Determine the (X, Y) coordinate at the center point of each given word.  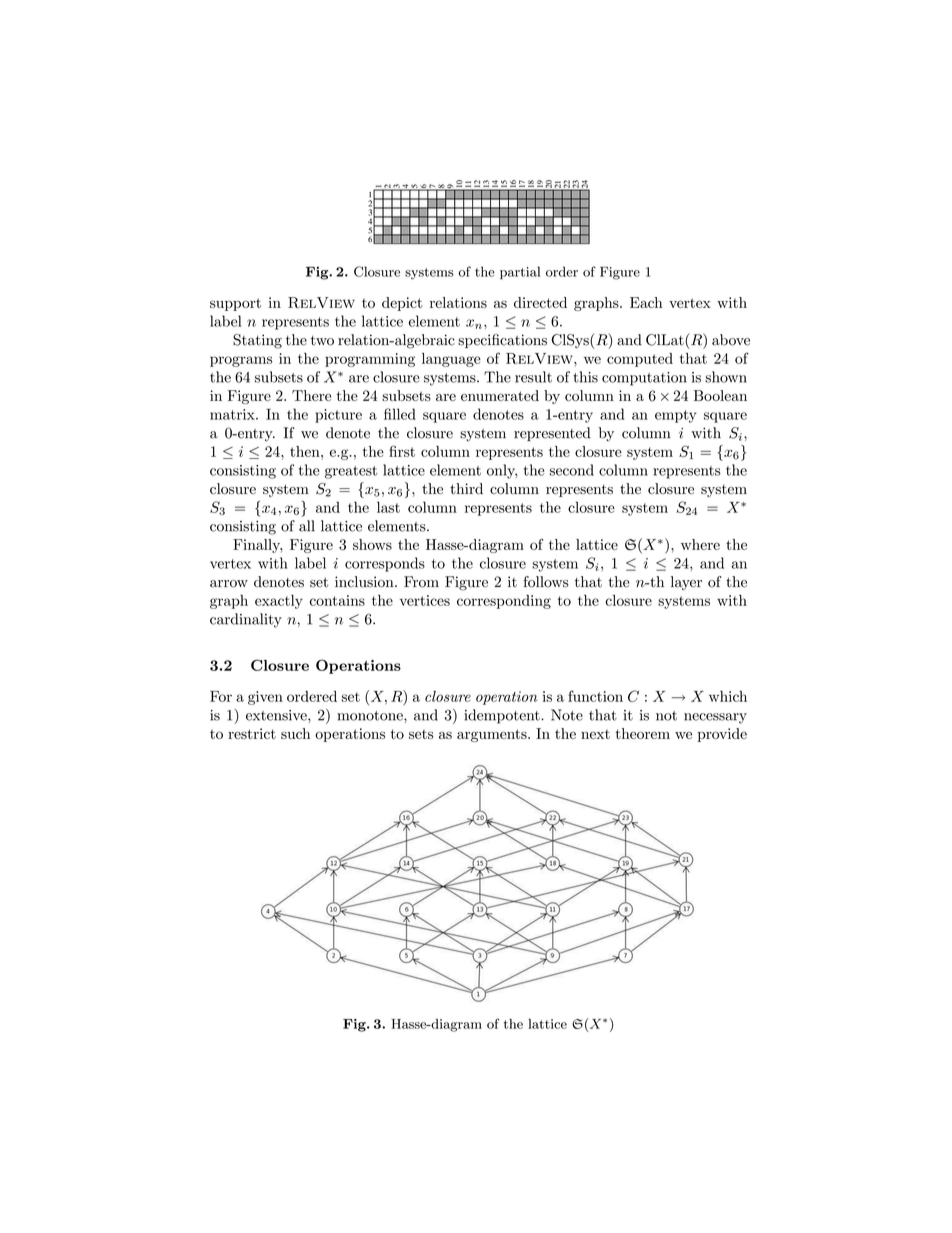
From (421, 582)
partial (520, 273)
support (235, 304)
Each (646, 302)
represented (552, 434)
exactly (279, 602)
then (306, 451)
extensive (277, 715)
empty (675, 416)
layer (686, 583)
